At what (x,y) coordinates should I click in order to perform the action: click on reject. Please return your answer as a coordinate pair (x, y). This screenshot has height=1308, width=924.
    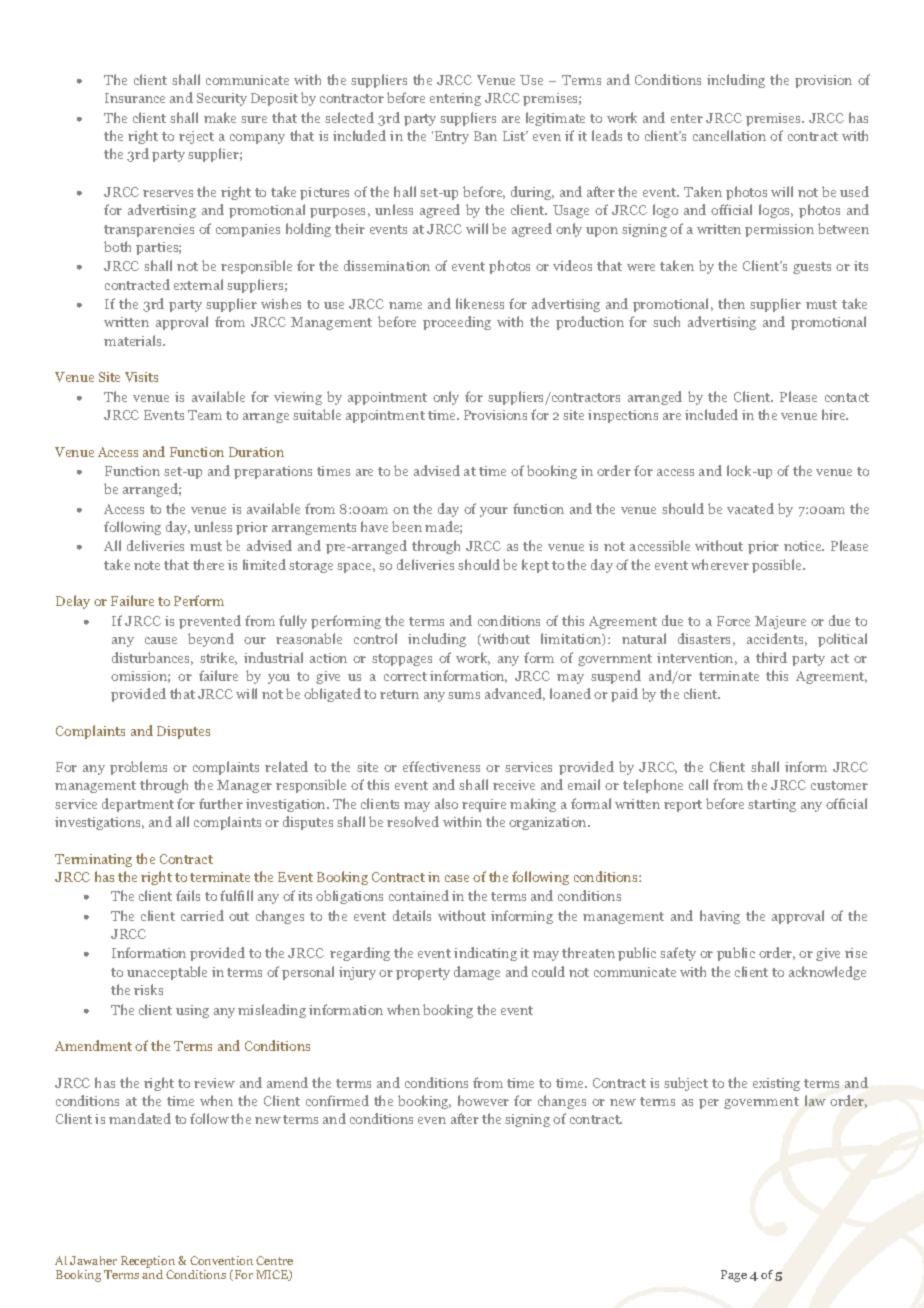
    Looking at the image, I should click on (196, 137).
